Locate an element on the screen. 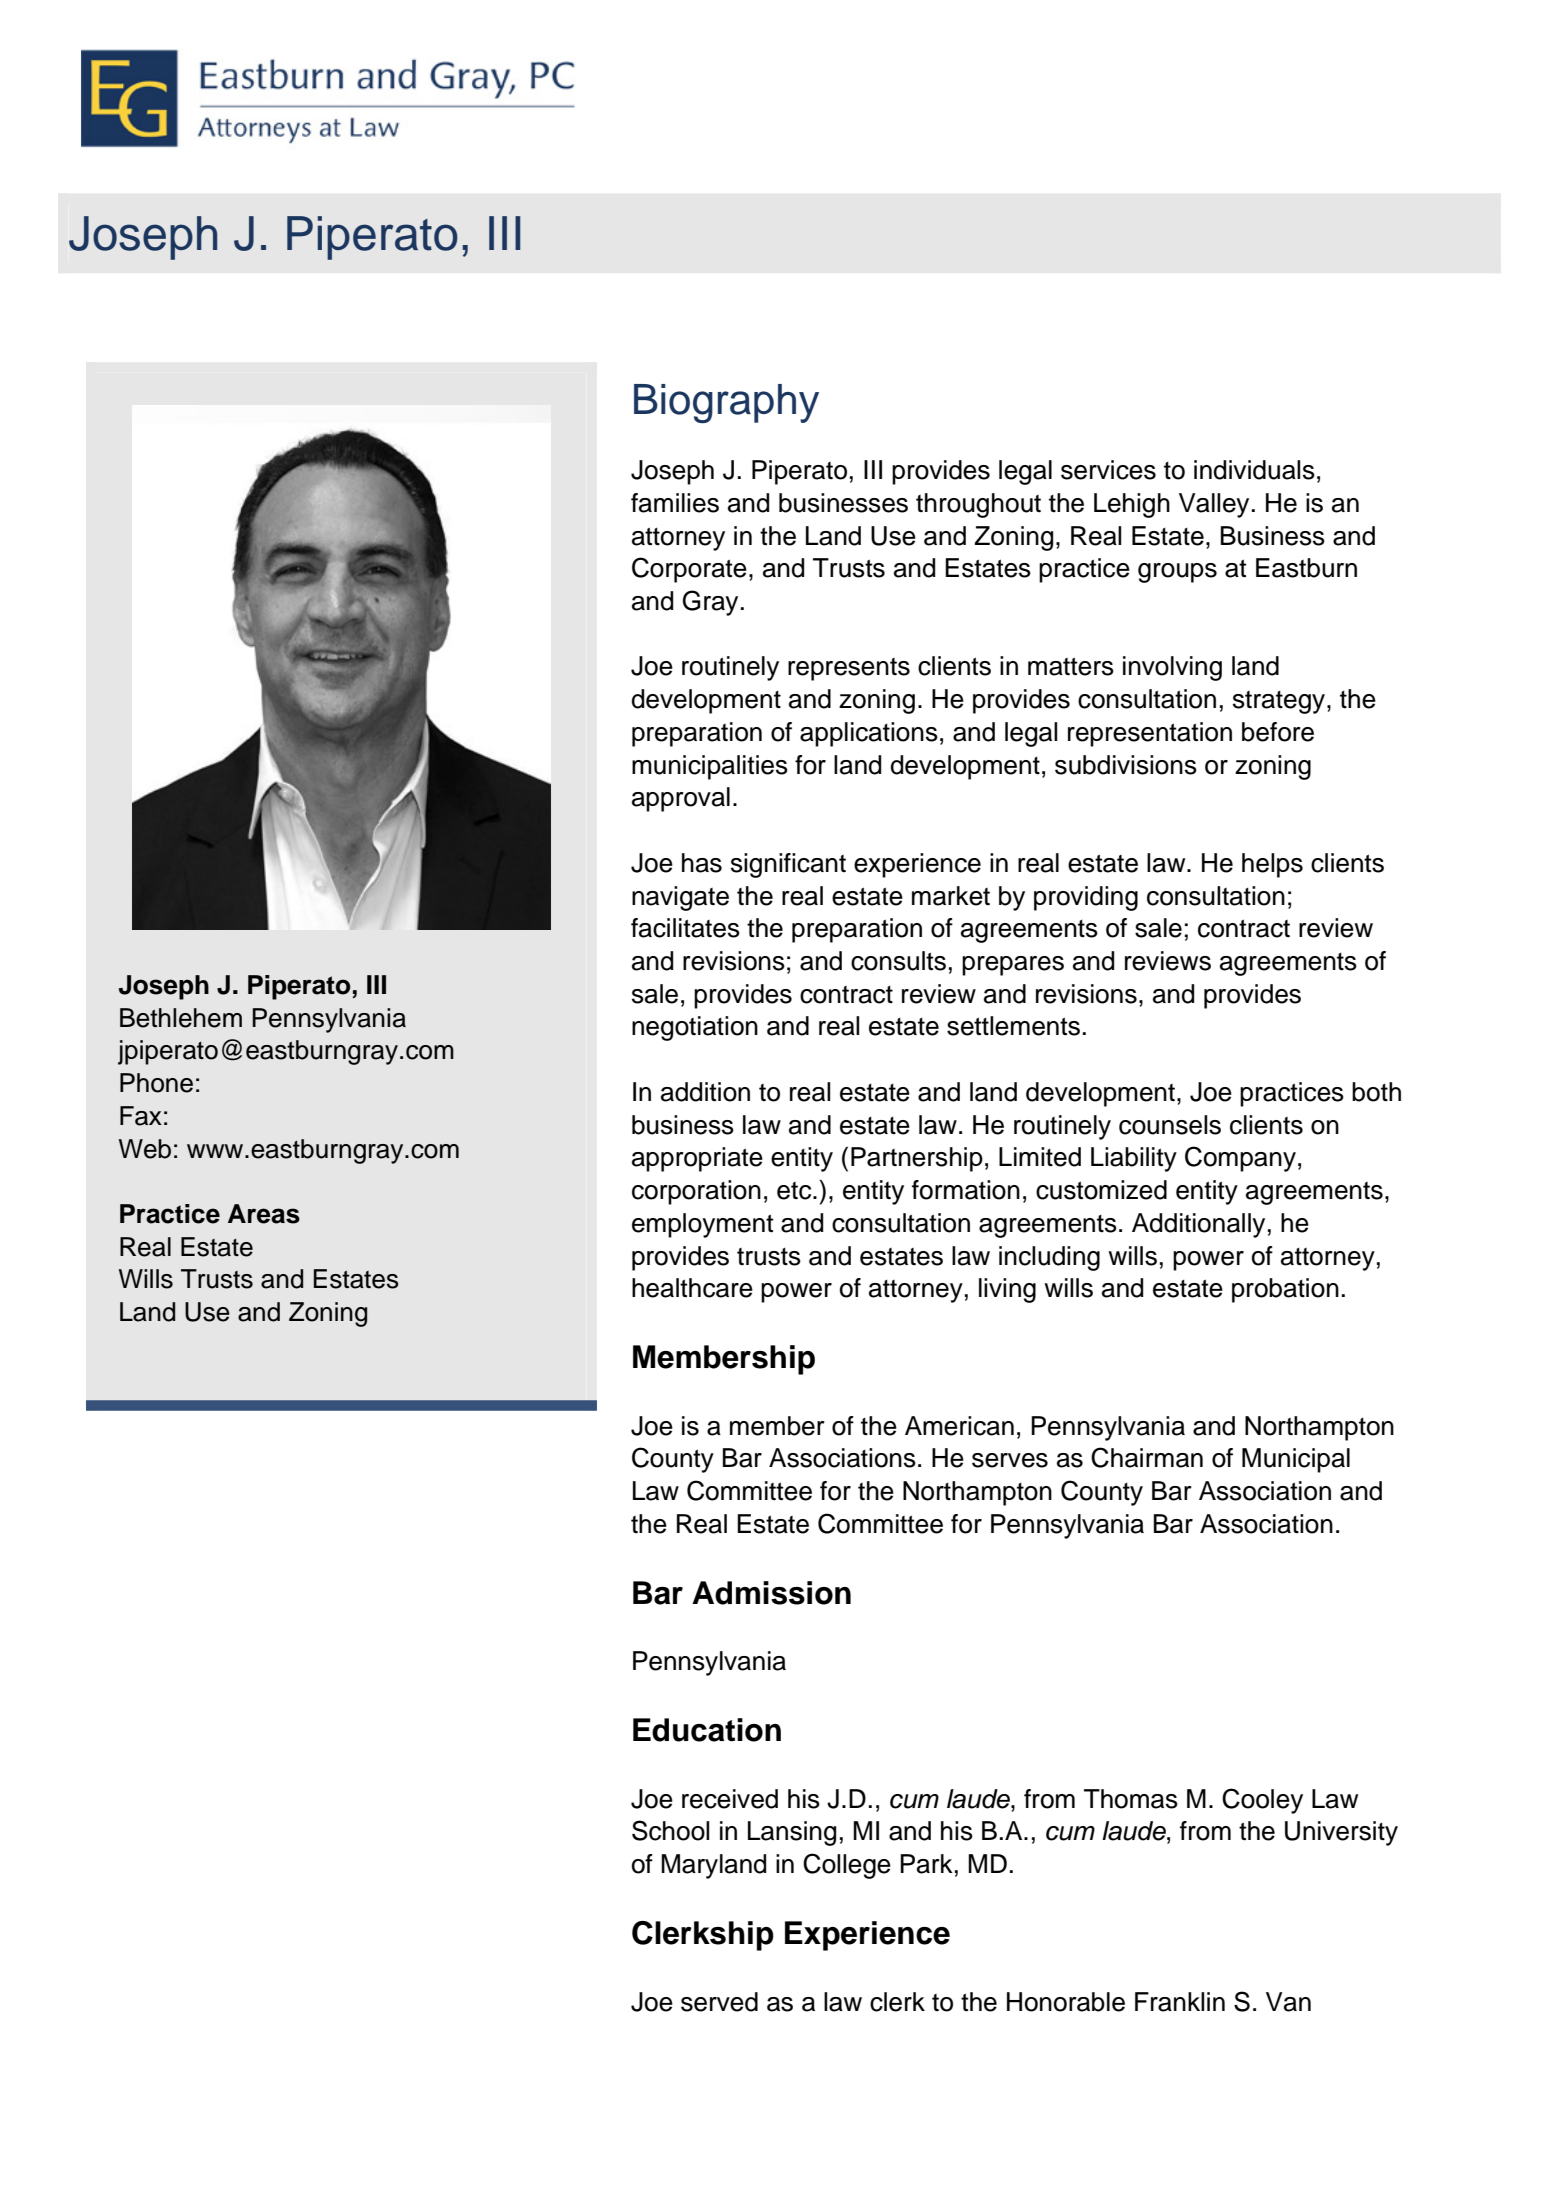 This screenshot has height=2204, width=1559. Areas is located at coordinates (264, 1214).
